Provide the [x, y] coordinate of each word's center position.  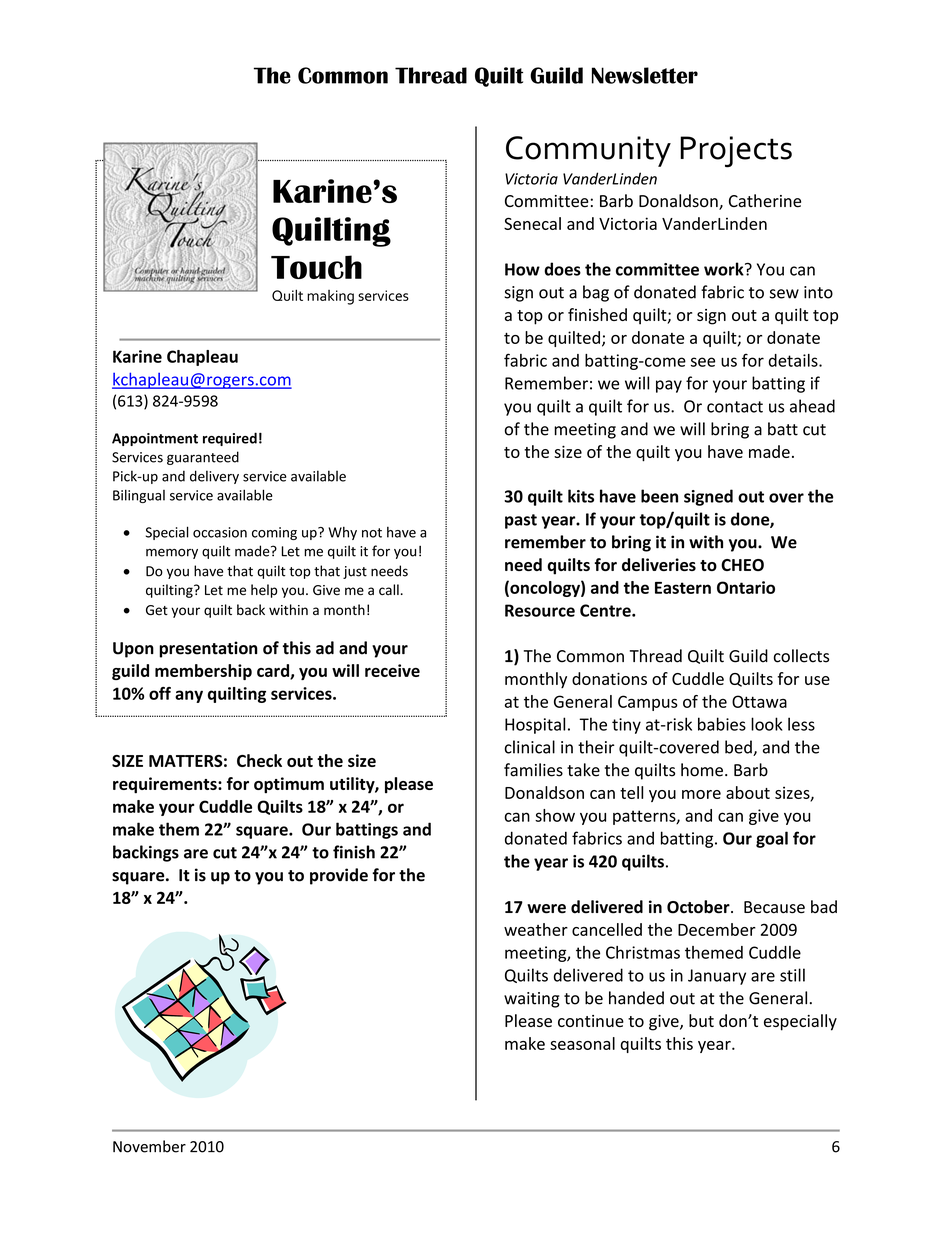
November [149, 1146]
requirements [166, 785]
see [703, 362]
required [230, 439]
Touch [316, 267]
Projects [736, 152]
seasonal [582, 1043]
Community [588, 151]
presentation [208, 649]
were [546, 909]
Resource [540, 610]
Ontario [746, 587]
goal [772, 839]
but [701, 1020]
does [562, 269]
